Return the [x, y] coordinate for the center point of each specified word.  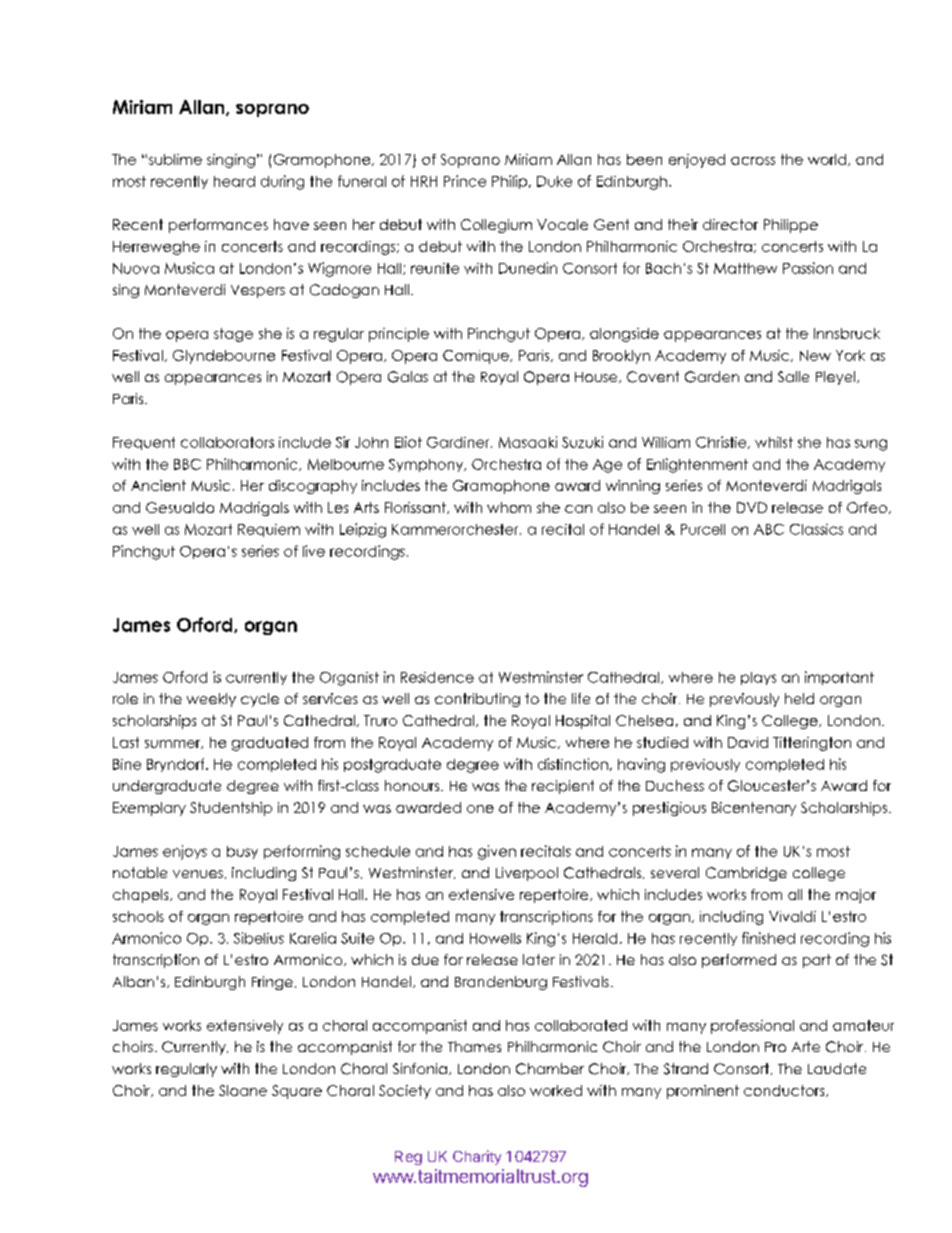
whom [509, 507]
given [497, 852]
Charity [477, 1157]
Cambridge [746, 874]
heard [234, 181]
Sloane [243, 1090]
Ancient [158, 485]
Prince [465, 181]
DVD [752, 507]
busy [242, 852]
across [753, 161]
